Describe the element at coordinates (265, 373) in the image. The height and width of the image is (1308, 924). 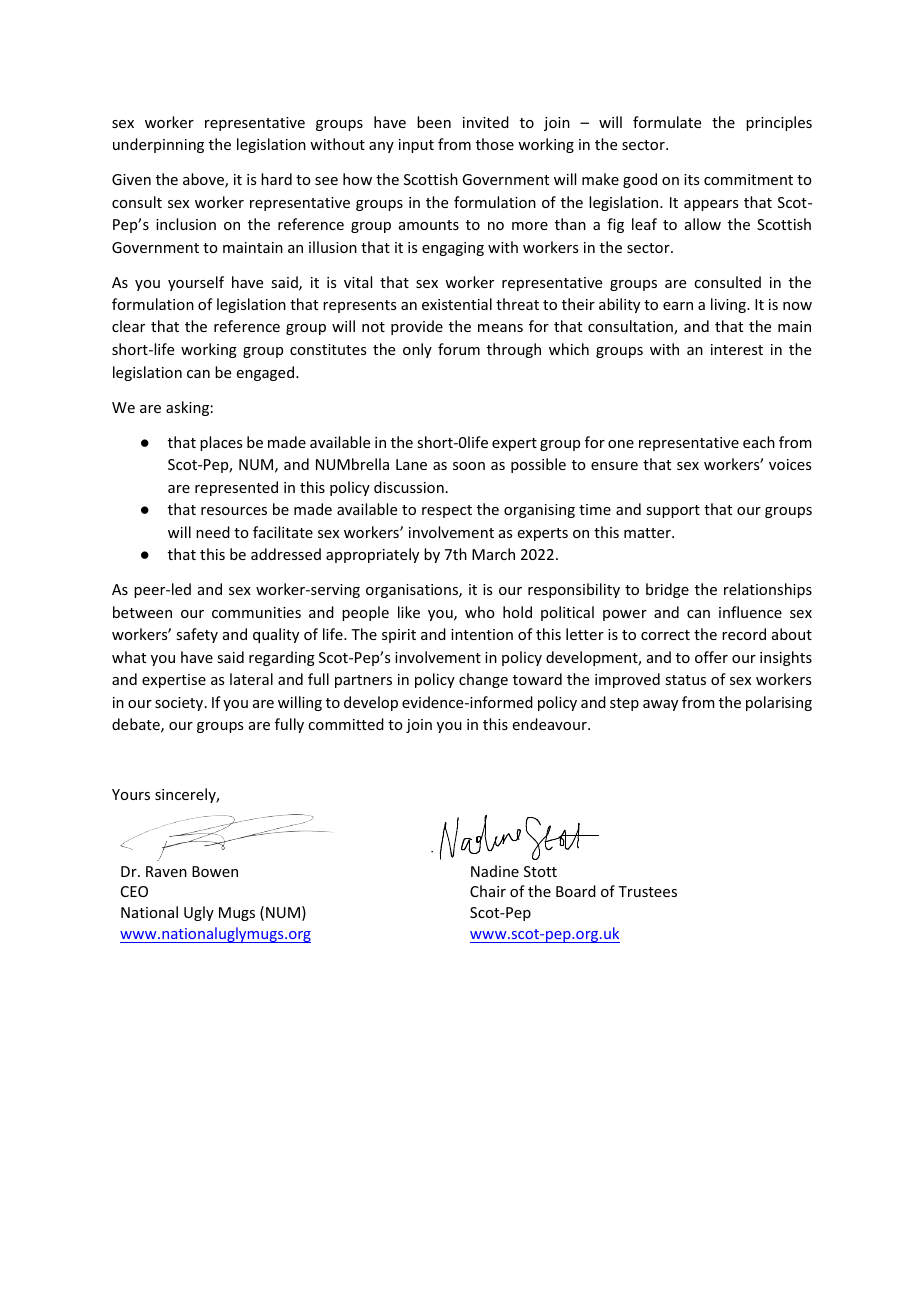
I see `engaged` at that location.
